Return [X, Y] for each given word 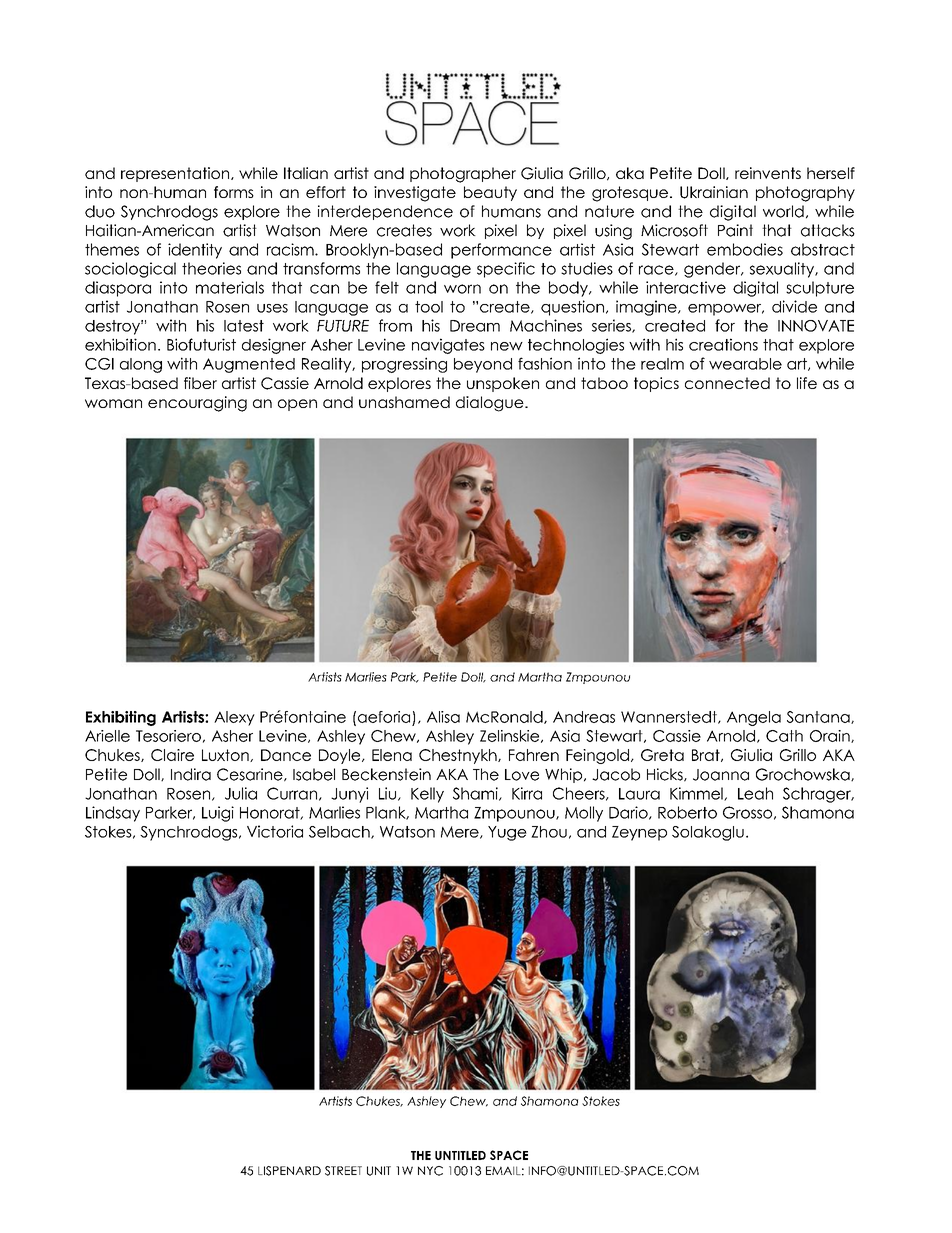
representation [176, 174]
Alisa [443, 717]
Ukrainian [714, 192]
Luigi [218, 814]
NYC [430, 1171]
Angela [754, 718]
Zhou [549, 832]
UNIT [379, 1171]
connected [727, 383]
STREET [343, 1171]
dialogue [491, 404]
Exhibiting [121, 718]
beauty [490, 193]
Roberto [687, 812]
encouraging [197, 404]
